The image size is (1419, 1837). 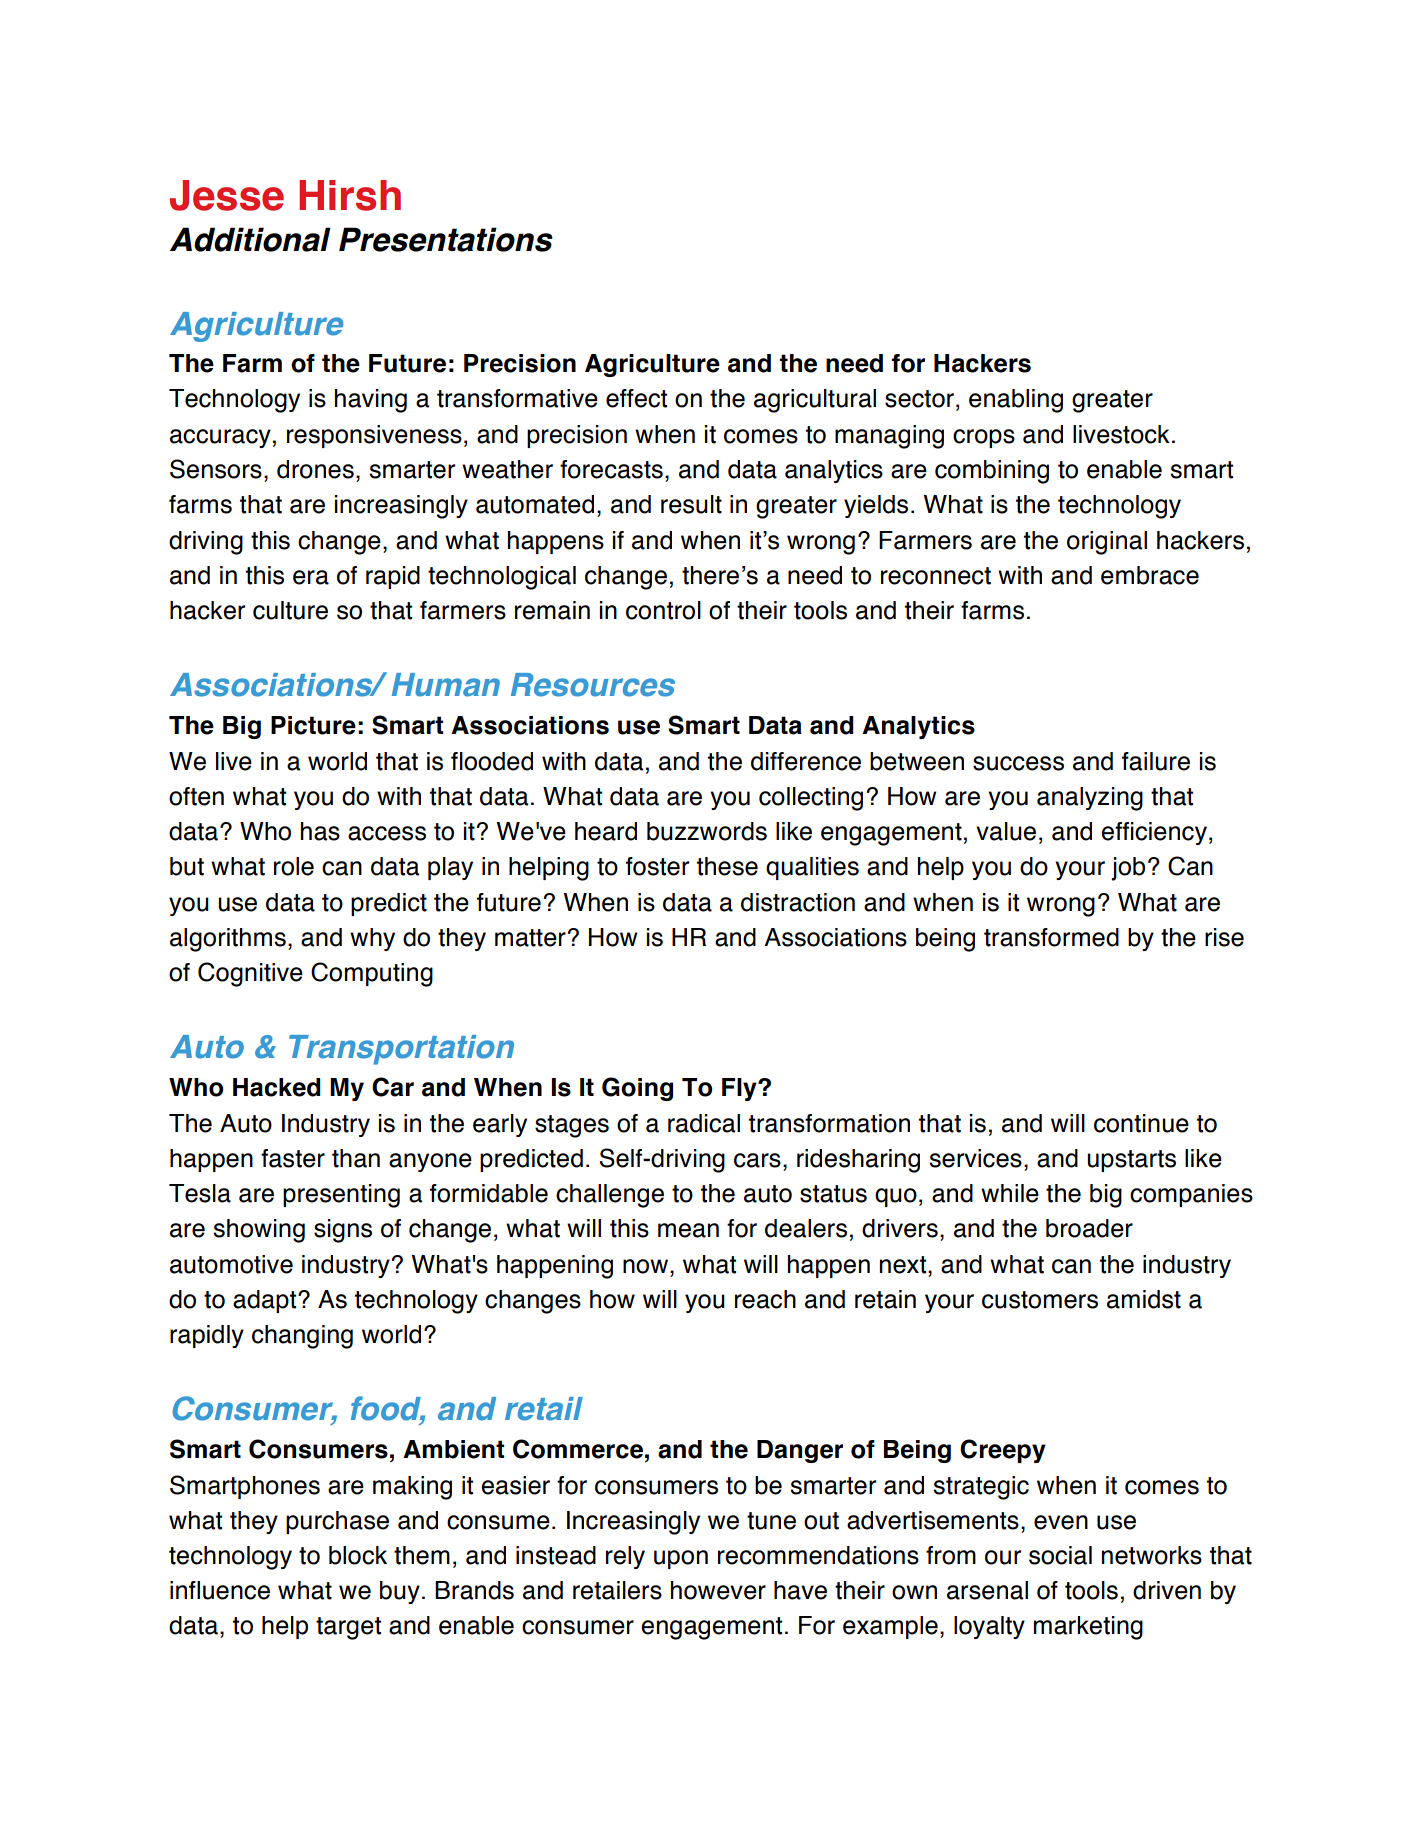 I want to click on however, so click(x=718, y=1590).
